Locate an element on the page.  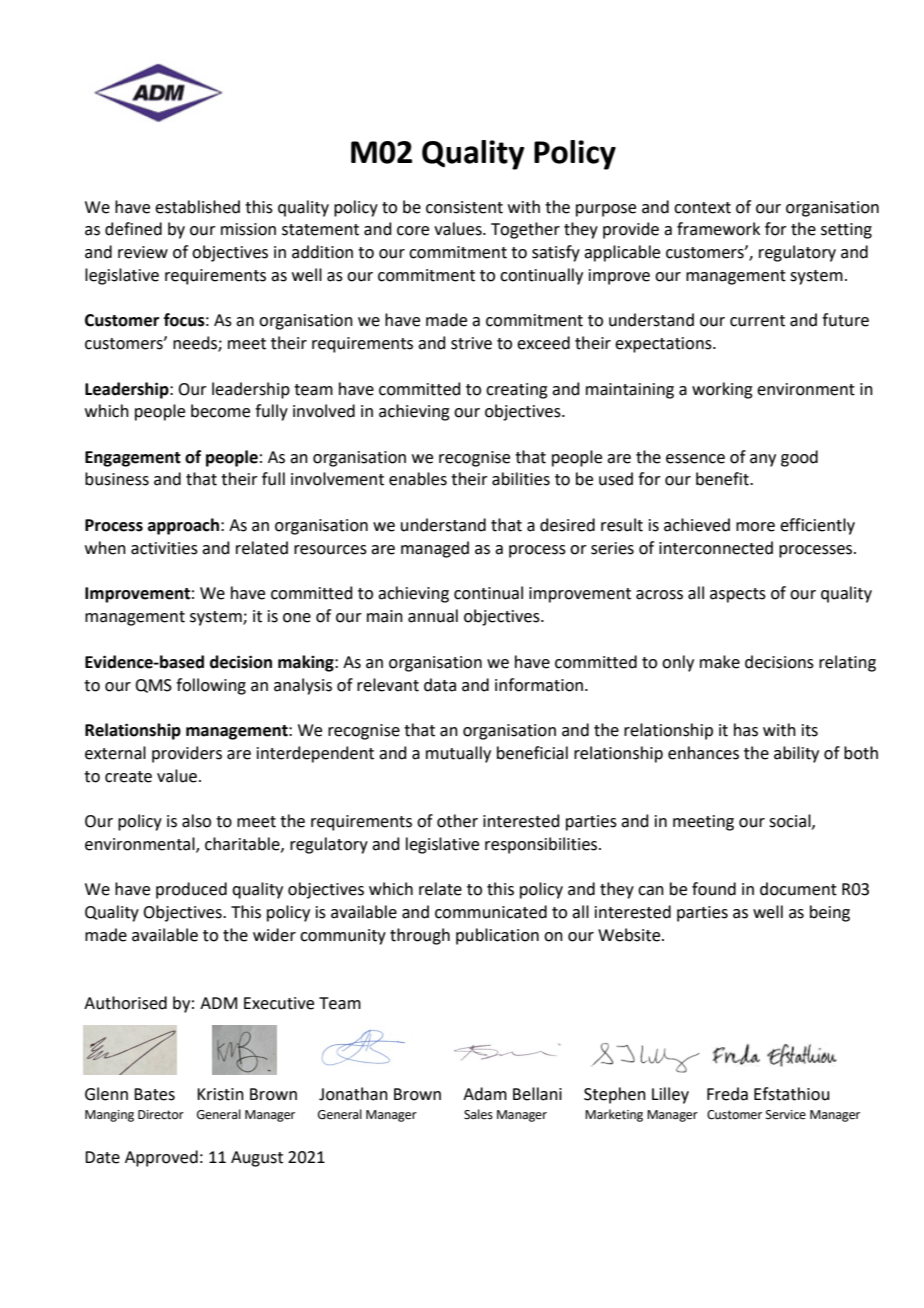
Together is located at coordinates (525, 230).
